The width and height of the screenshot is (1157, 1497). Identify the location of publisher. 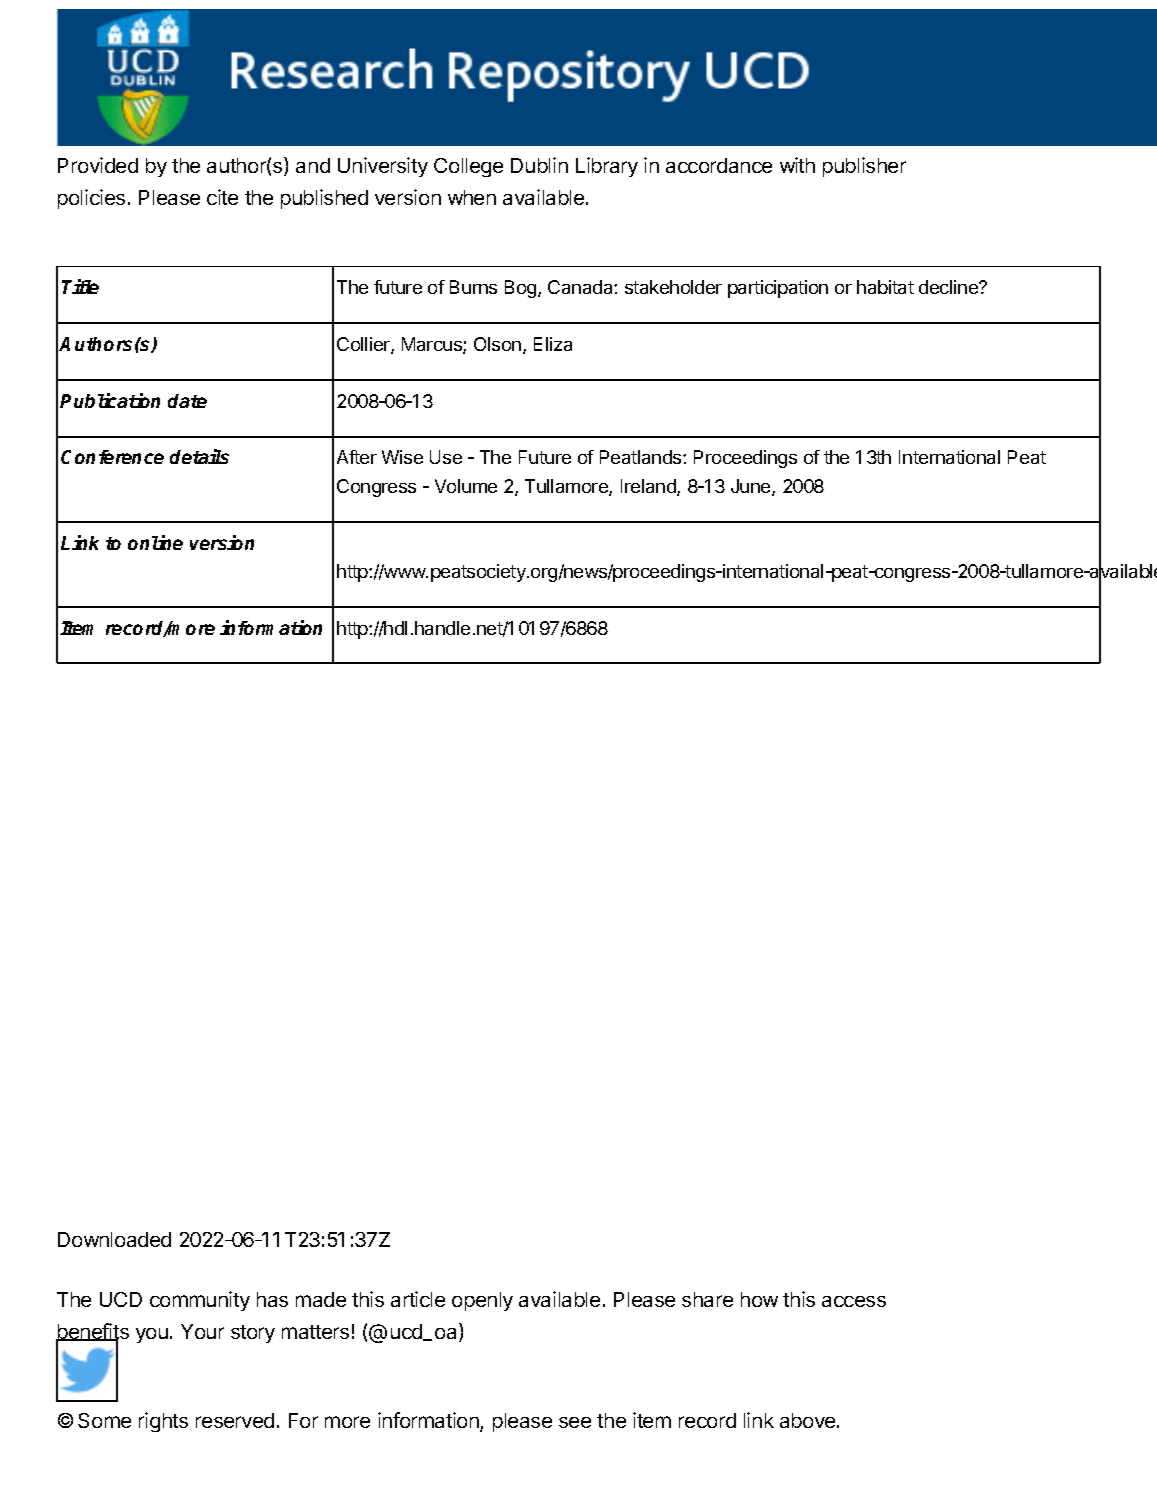
(864, 167).
